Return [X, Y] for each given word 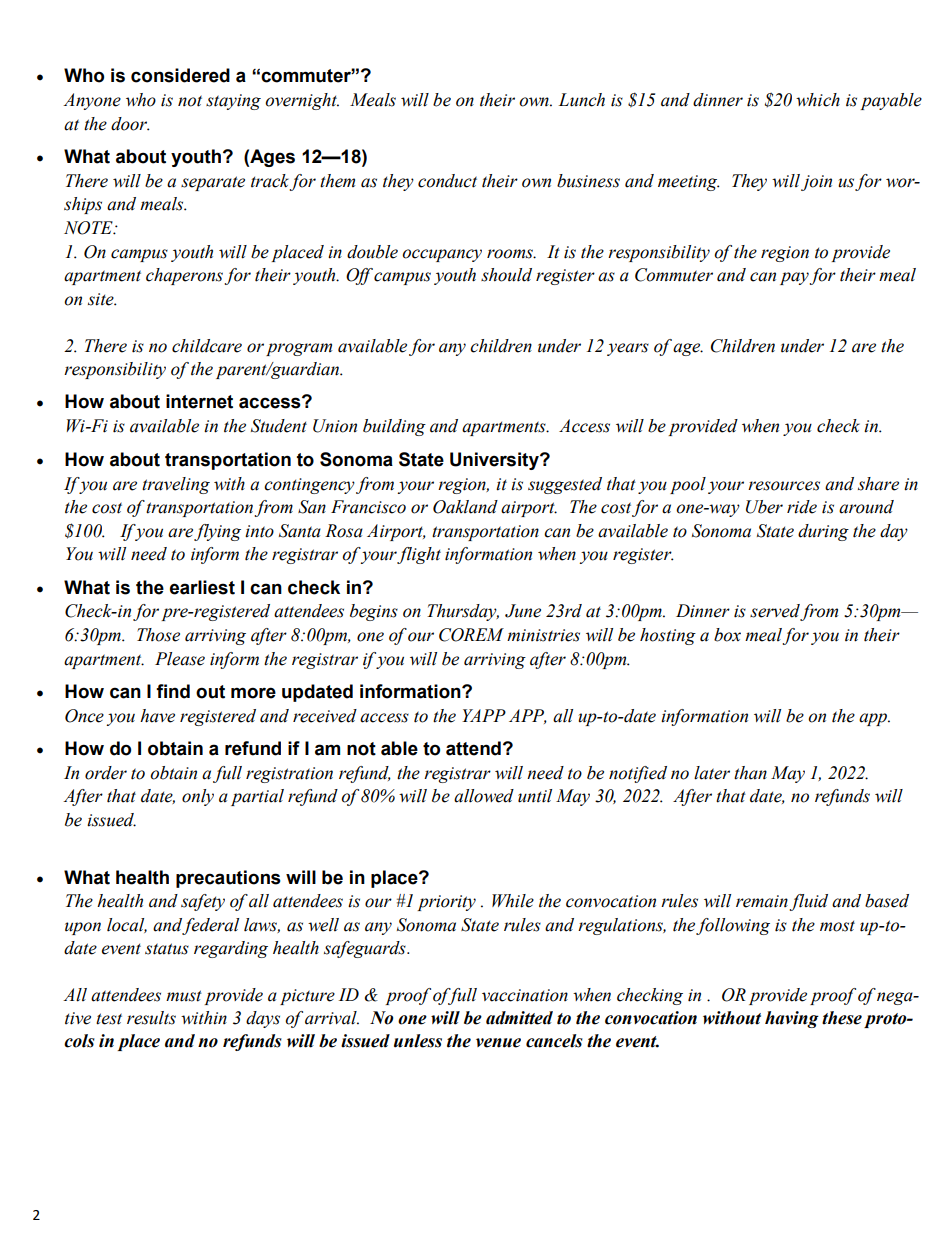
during [823, 532]
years [628, 349]
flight [419, 555]
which [818, 100]
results [151, 1018]
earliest [202, 587]
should [506, 275]
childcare [207, 346]
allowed [484, 796]
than [750, 773]
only [198, 797]
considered [180, 75]
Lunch [581, 100]
